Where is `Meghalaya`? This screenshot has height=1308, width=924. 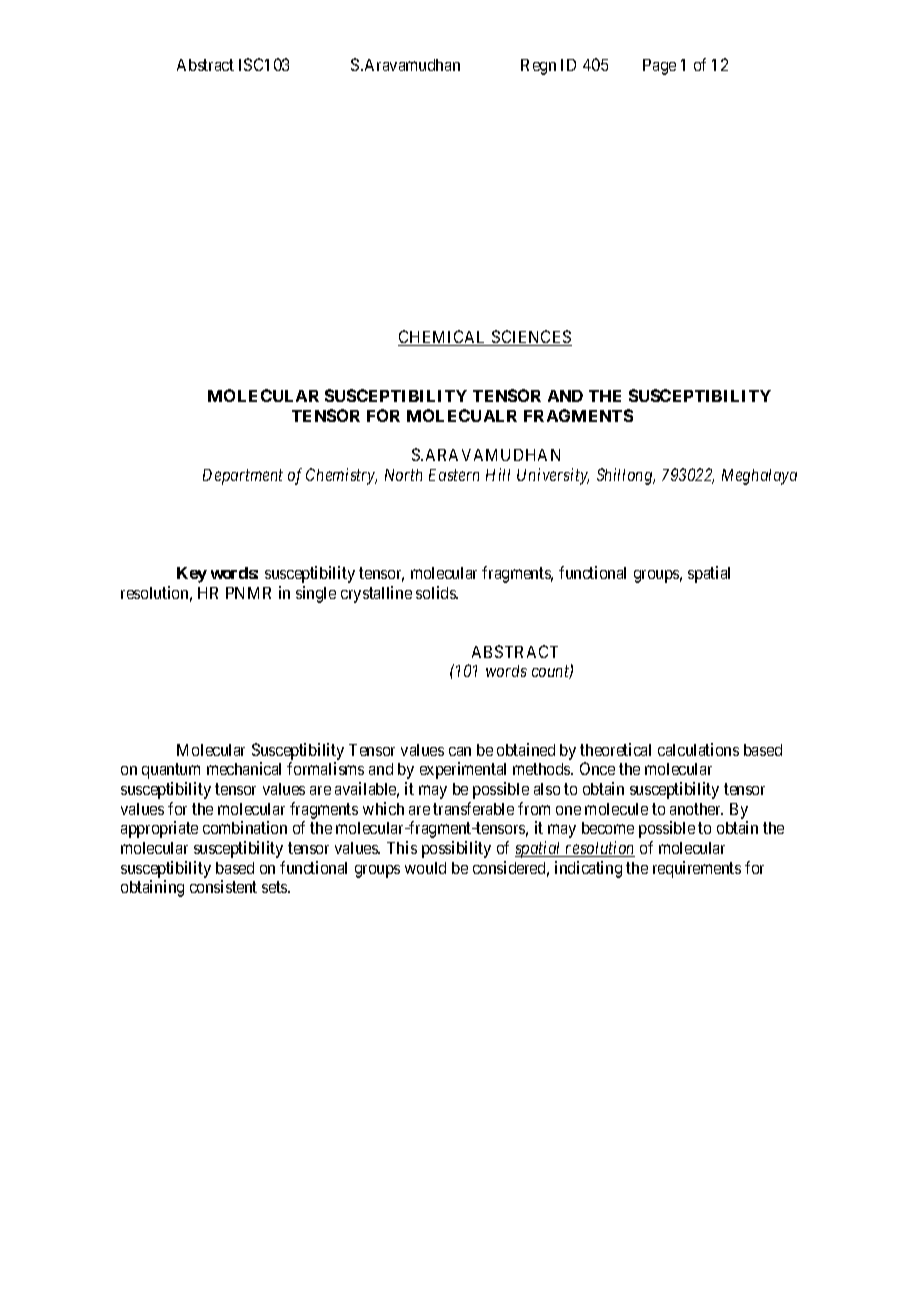
Meghalaya is located at coordinates (759, 477).
